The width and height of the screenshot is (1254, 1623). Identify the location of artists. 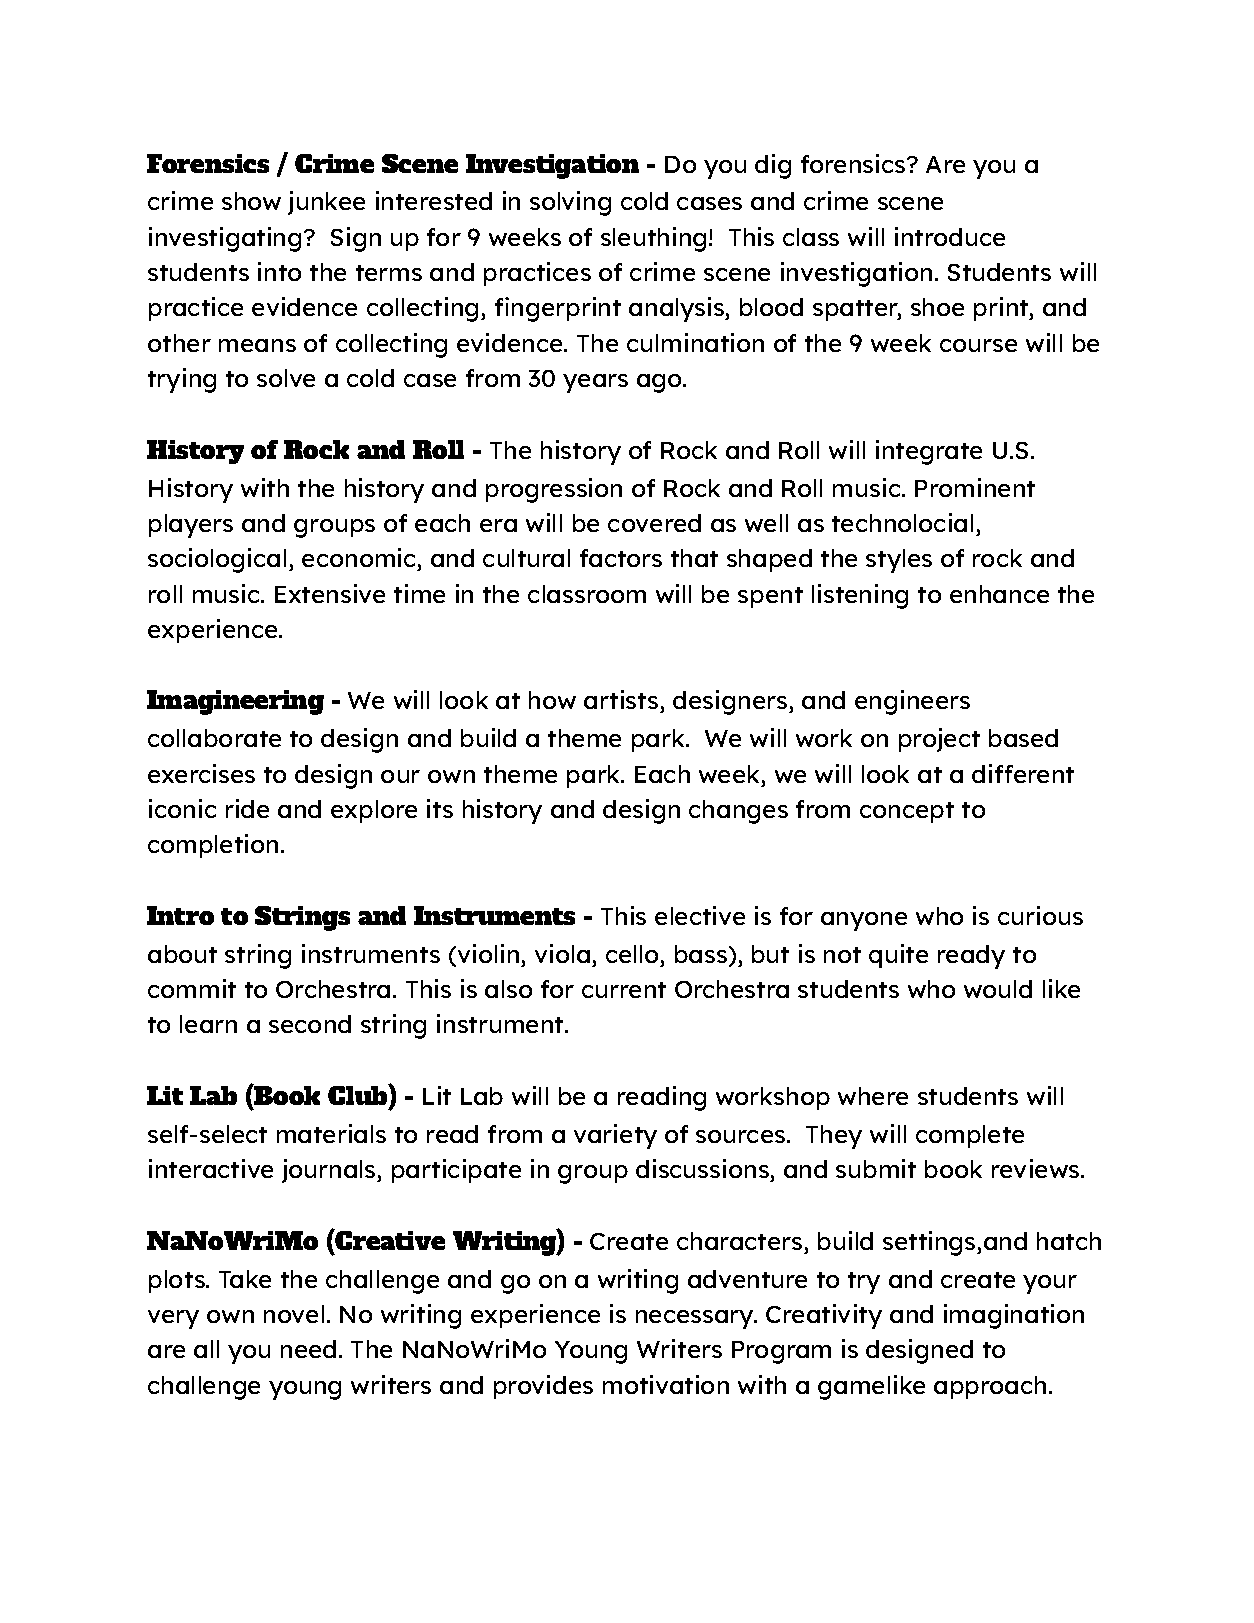
(622, 701).
